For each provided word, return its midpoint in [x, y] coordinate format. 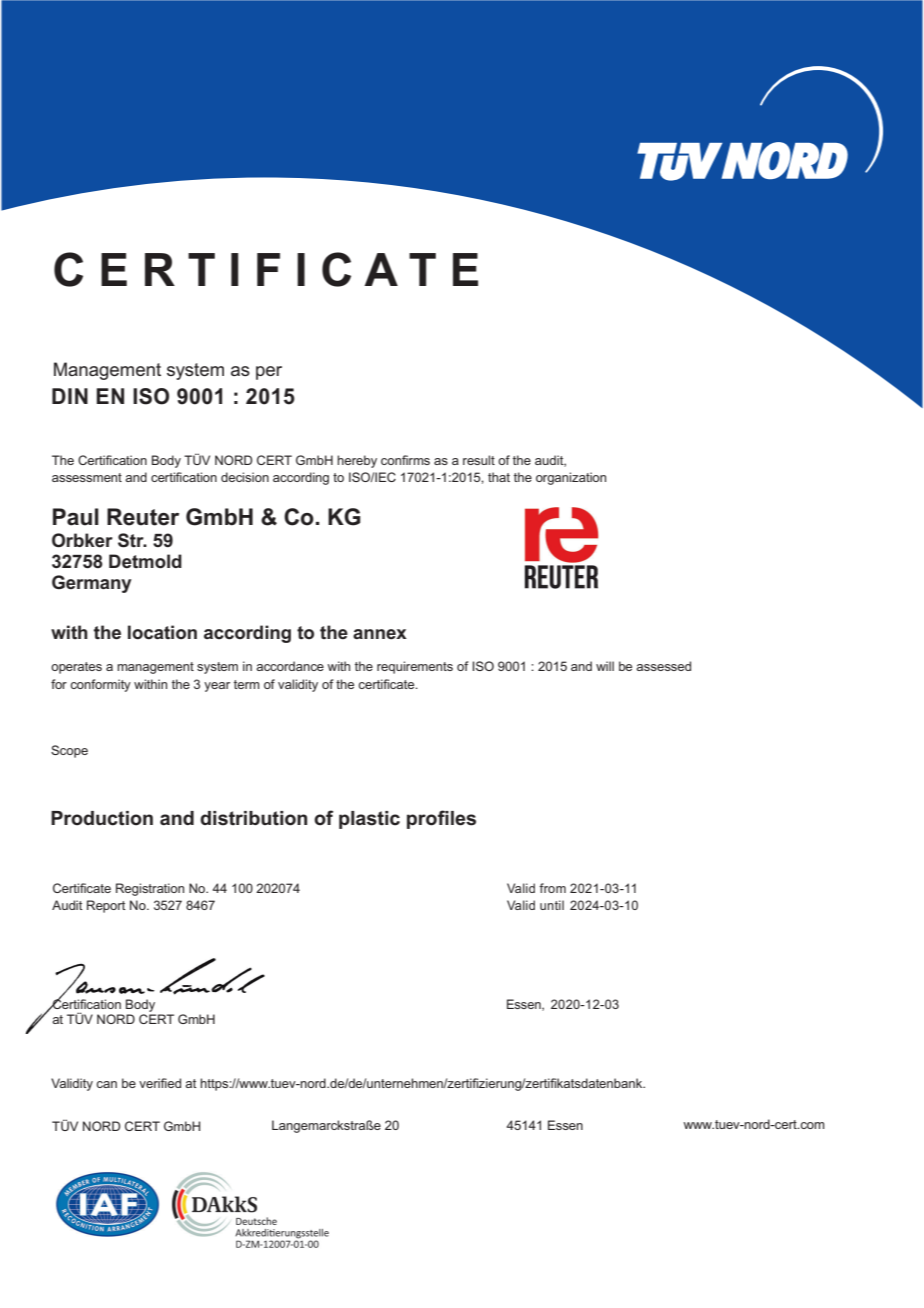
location [162, 632]
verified [160, 1083]
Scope [69, 751]
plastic [369, 820]
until [552, 905]
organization [571, 478]
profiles [441, 819]
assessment [87, 477]
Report [106, 906]
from [552, 888]
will [605, 666]
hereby [357, 461]
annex [380, 634]
